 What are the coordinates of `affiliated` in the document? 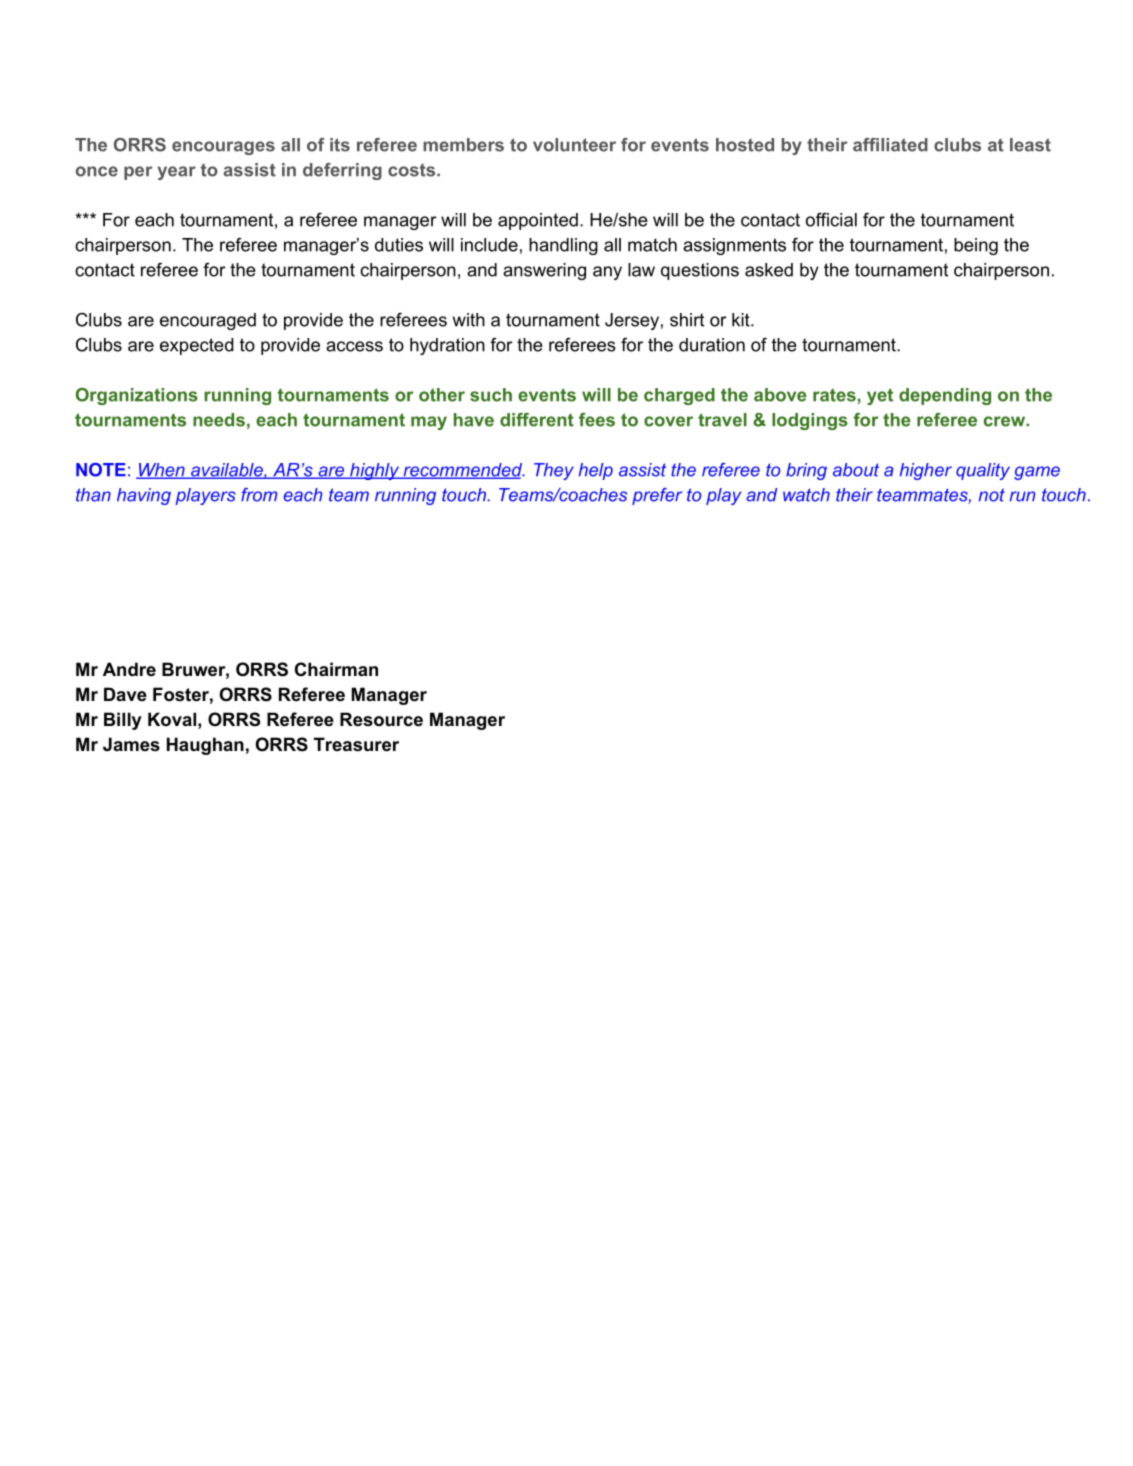 It's located at (890, 145).
